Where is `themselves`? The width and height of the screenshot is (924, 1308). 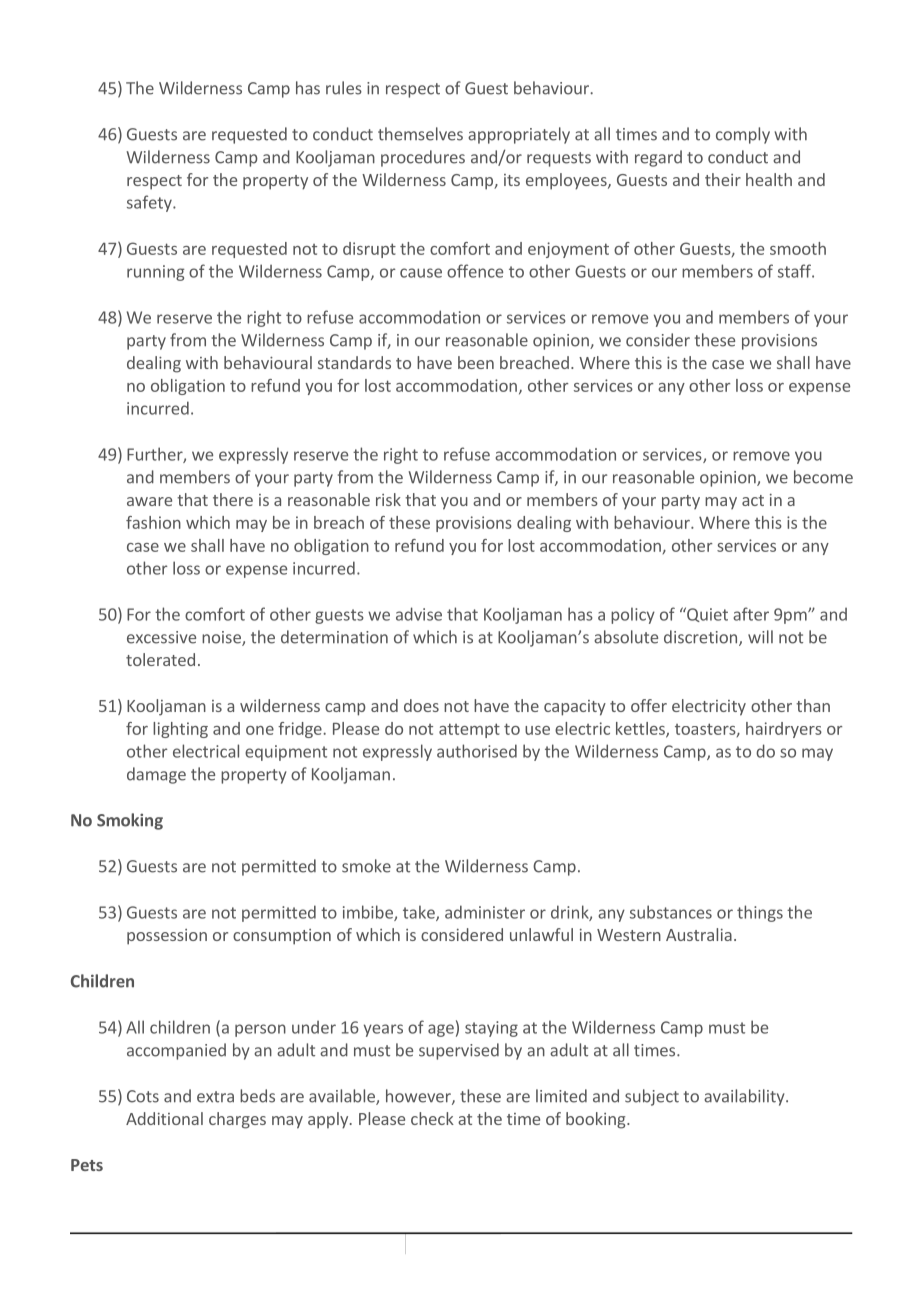
themselves is located at coordinates (420, 134).
